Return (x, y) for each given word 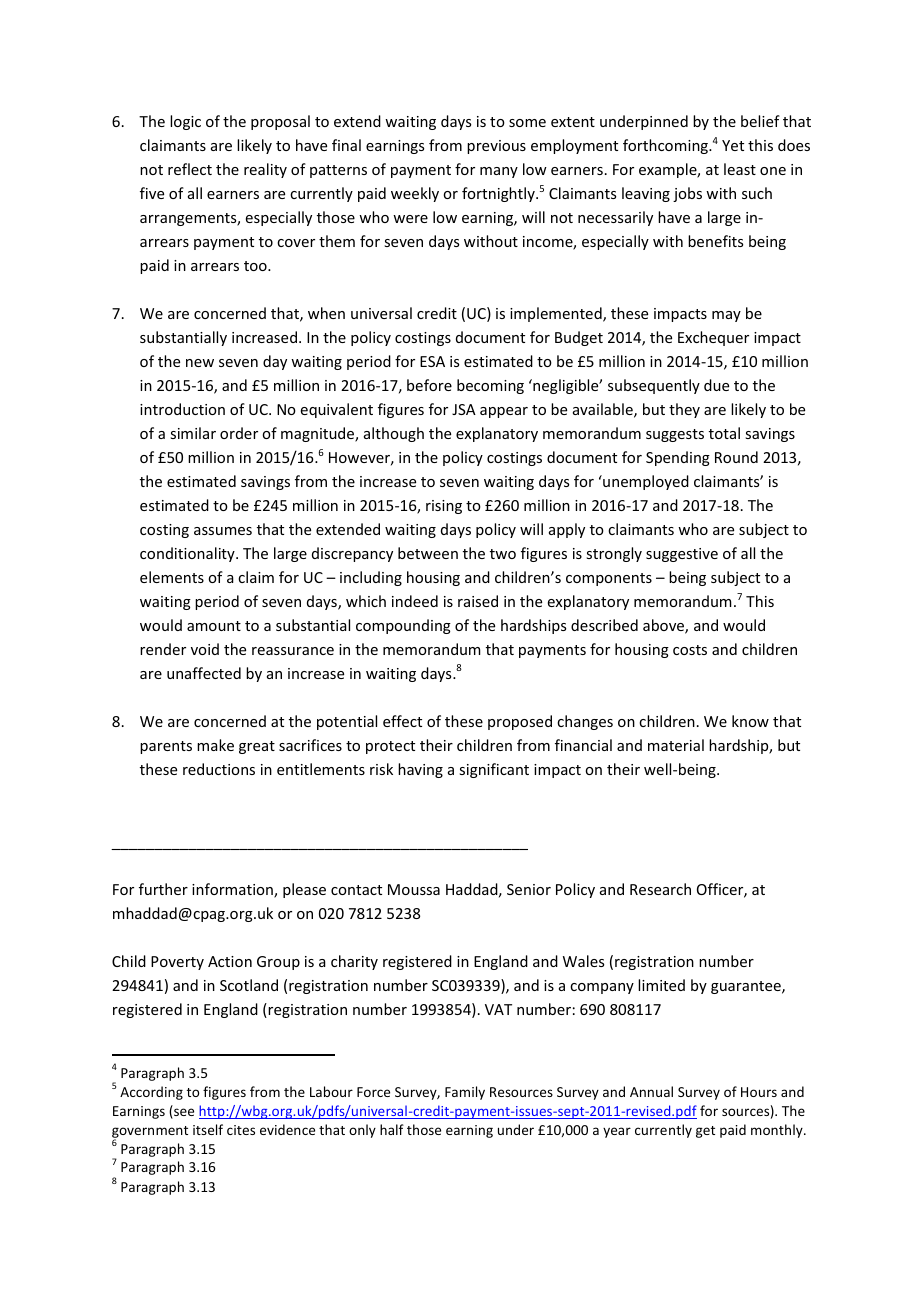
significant (494, 770)
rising (444, 507)
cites (241, 1130)
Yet (733, 145)
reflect (190, 169)
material (676, 745)
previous (496, 147)
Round (736, 457)
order (239, 433)
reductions (219, 769)
